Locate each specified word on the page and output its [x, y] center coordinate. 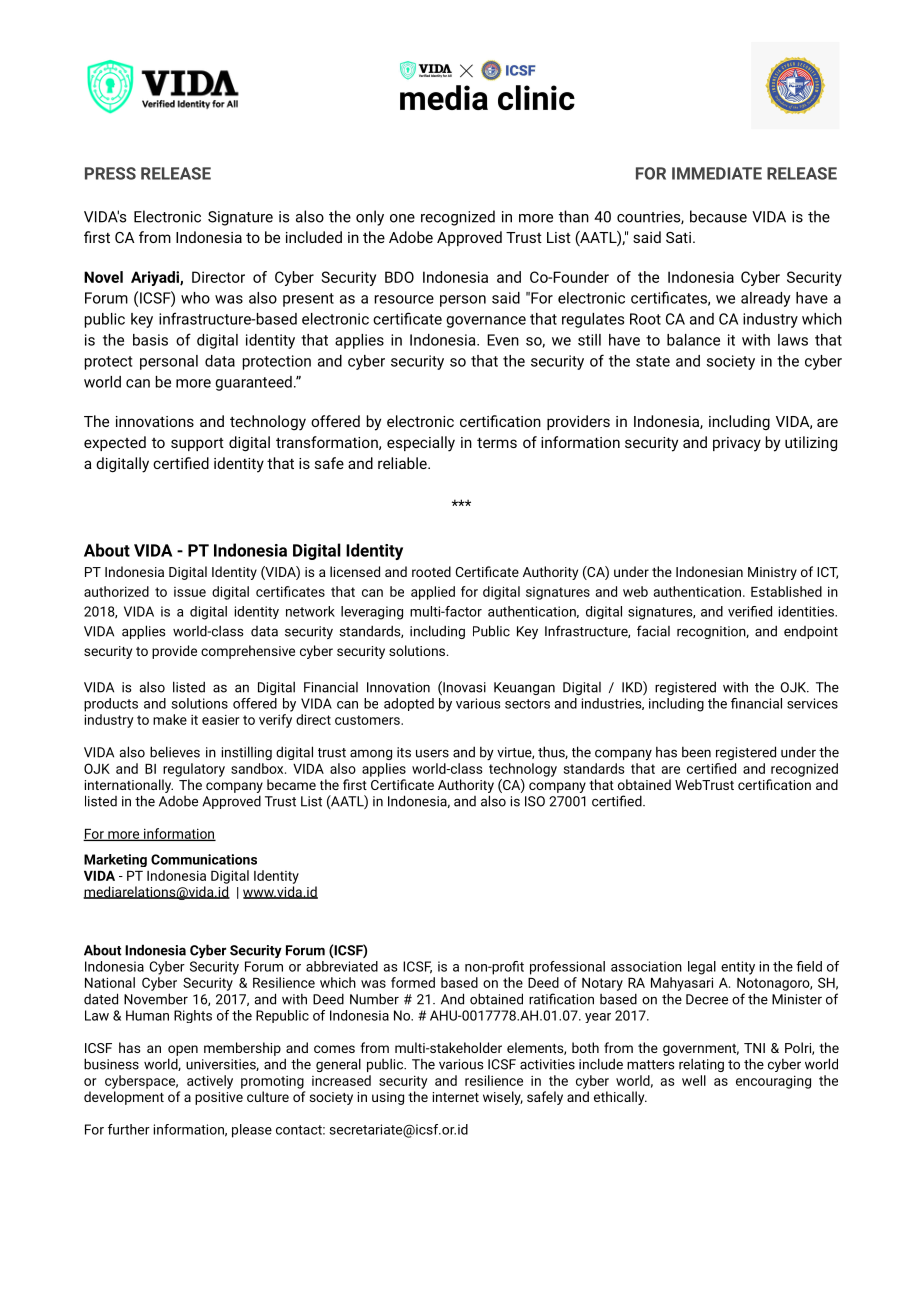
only [370, 218]
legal [702, 968]
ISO [535, 801]
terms [497, 443]
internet [456, 1097]
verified [750, 611]
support [197, 444]
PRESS [110, 173]
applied [433, 593]
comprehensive [248, 652]
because [718, 216]
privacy [737, 444]
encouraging [773, 1082]
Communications [204, 859]
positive [219, 1098]
